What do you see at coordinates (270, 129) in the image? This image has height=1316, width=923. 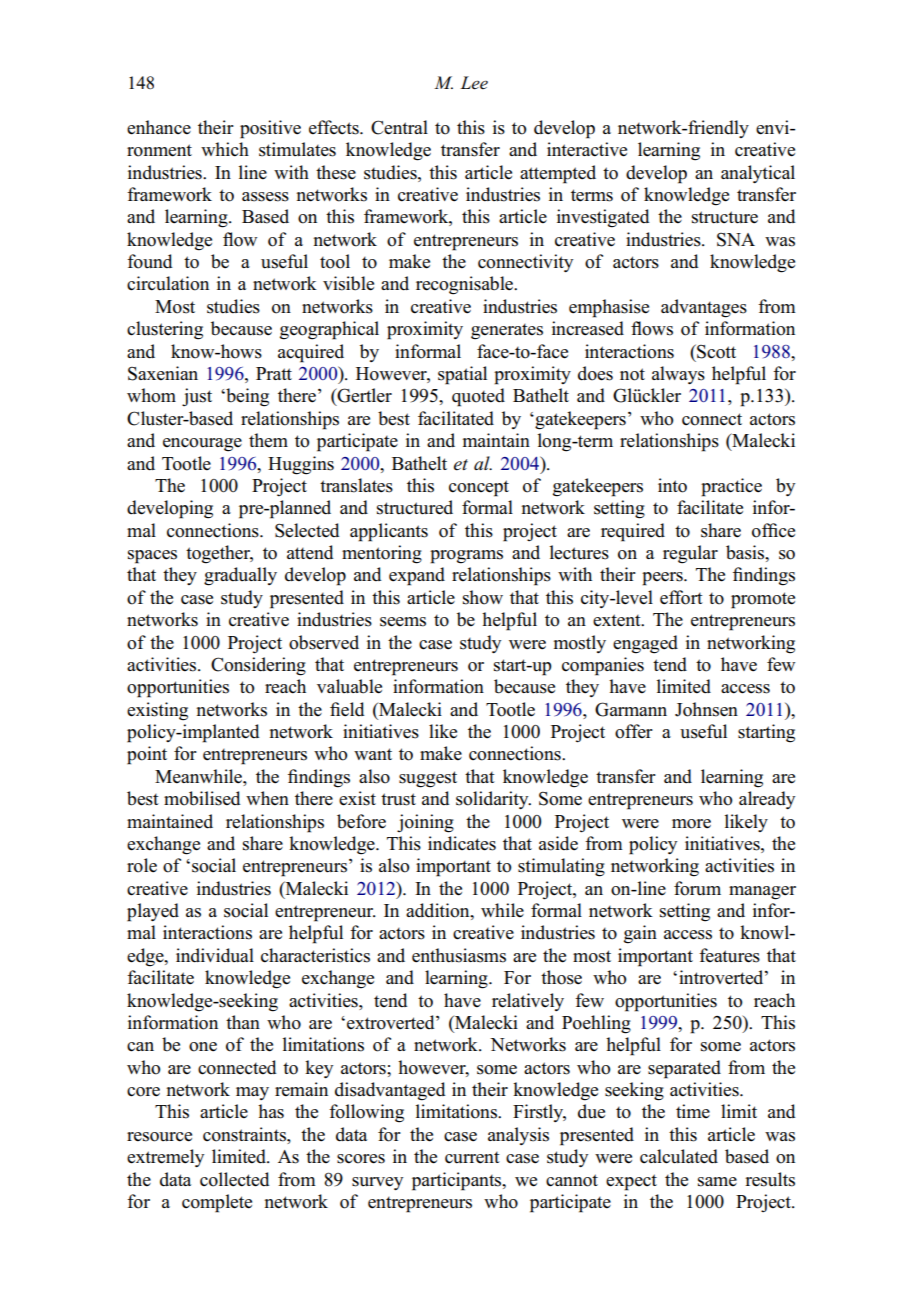 I see `positive` at bounding box center [270, 129].
